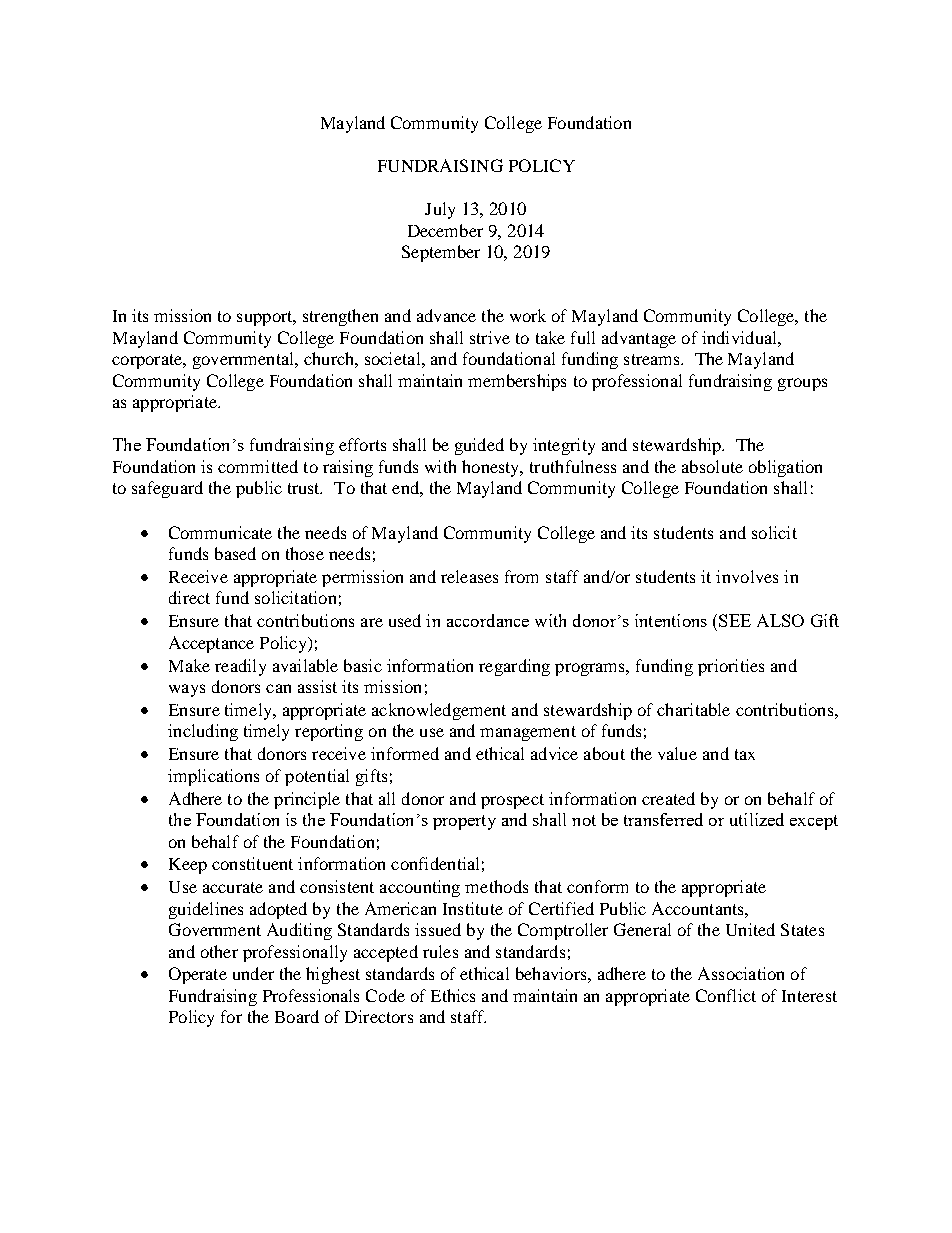 This page has height=1233, width=952. I want to click on Acceptance, so click(211, 644).
